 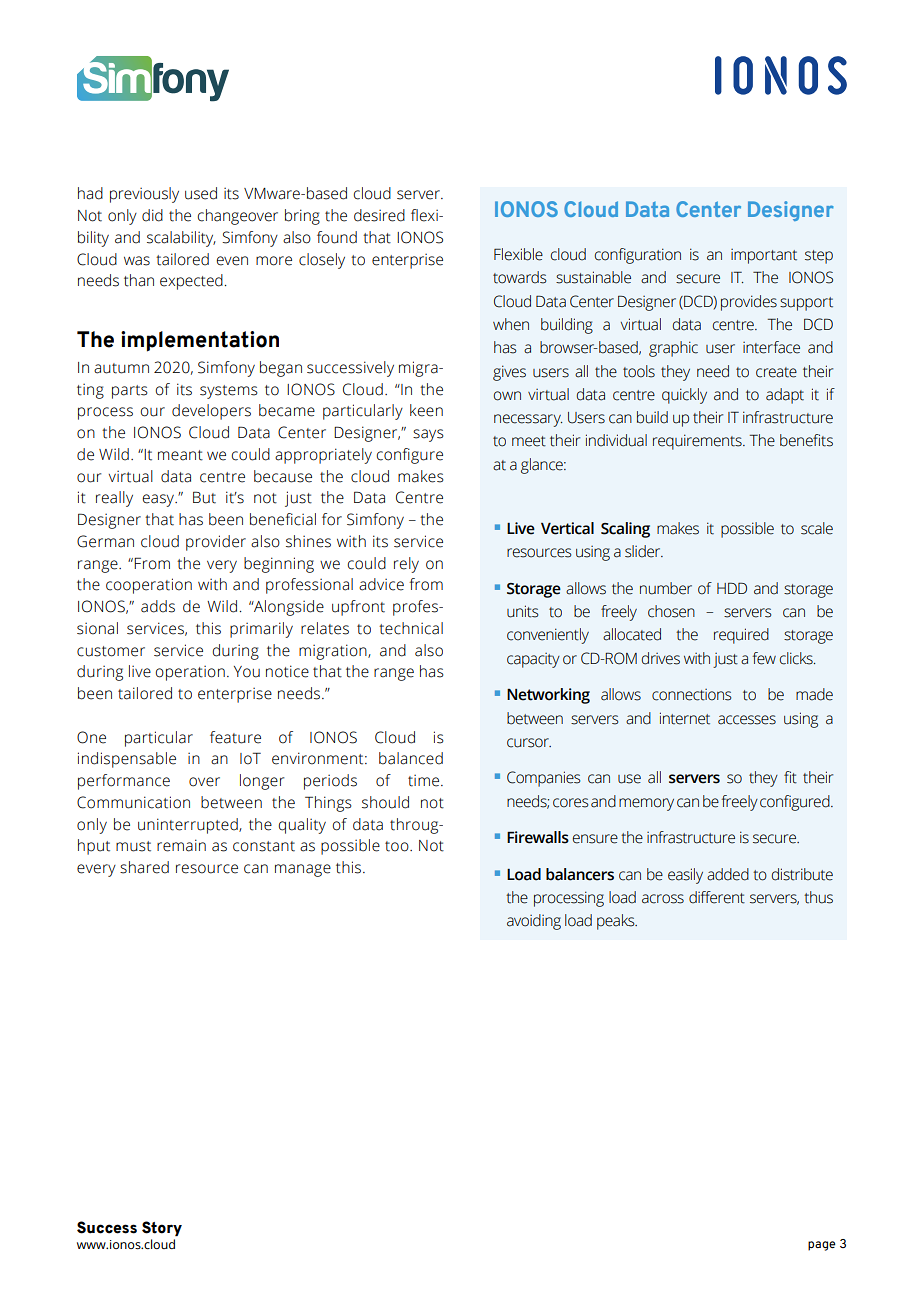 I want to click on did, so click(x=152, y=215).
